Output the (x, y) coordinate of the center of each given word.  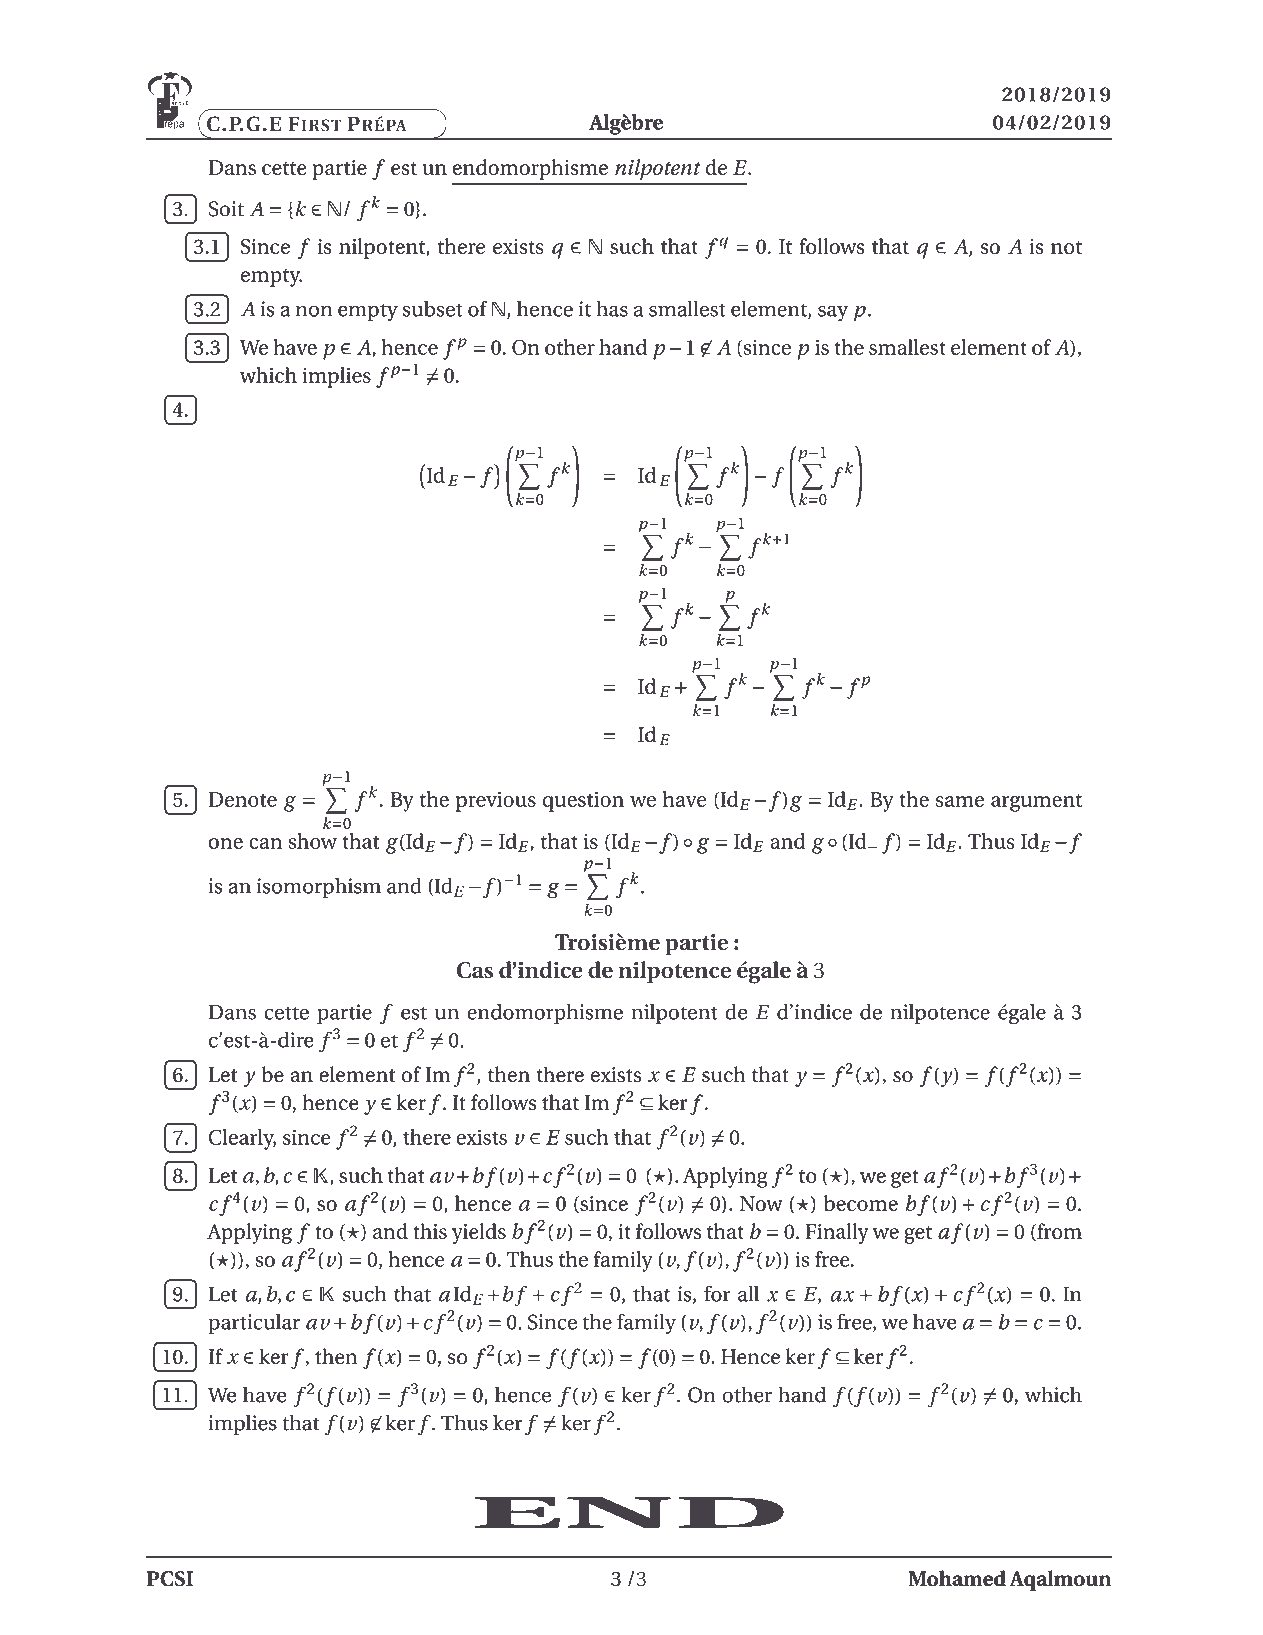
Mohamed (957, 1578)
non (314, 311)
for (717, 1294)
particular (254, 1324)
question (583, 802)
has (612, 309)
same (960, 801)
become (861, 1203)
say (833, 314)
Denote (242, 799)
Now (761, 1203)
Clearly (242, 1139)
